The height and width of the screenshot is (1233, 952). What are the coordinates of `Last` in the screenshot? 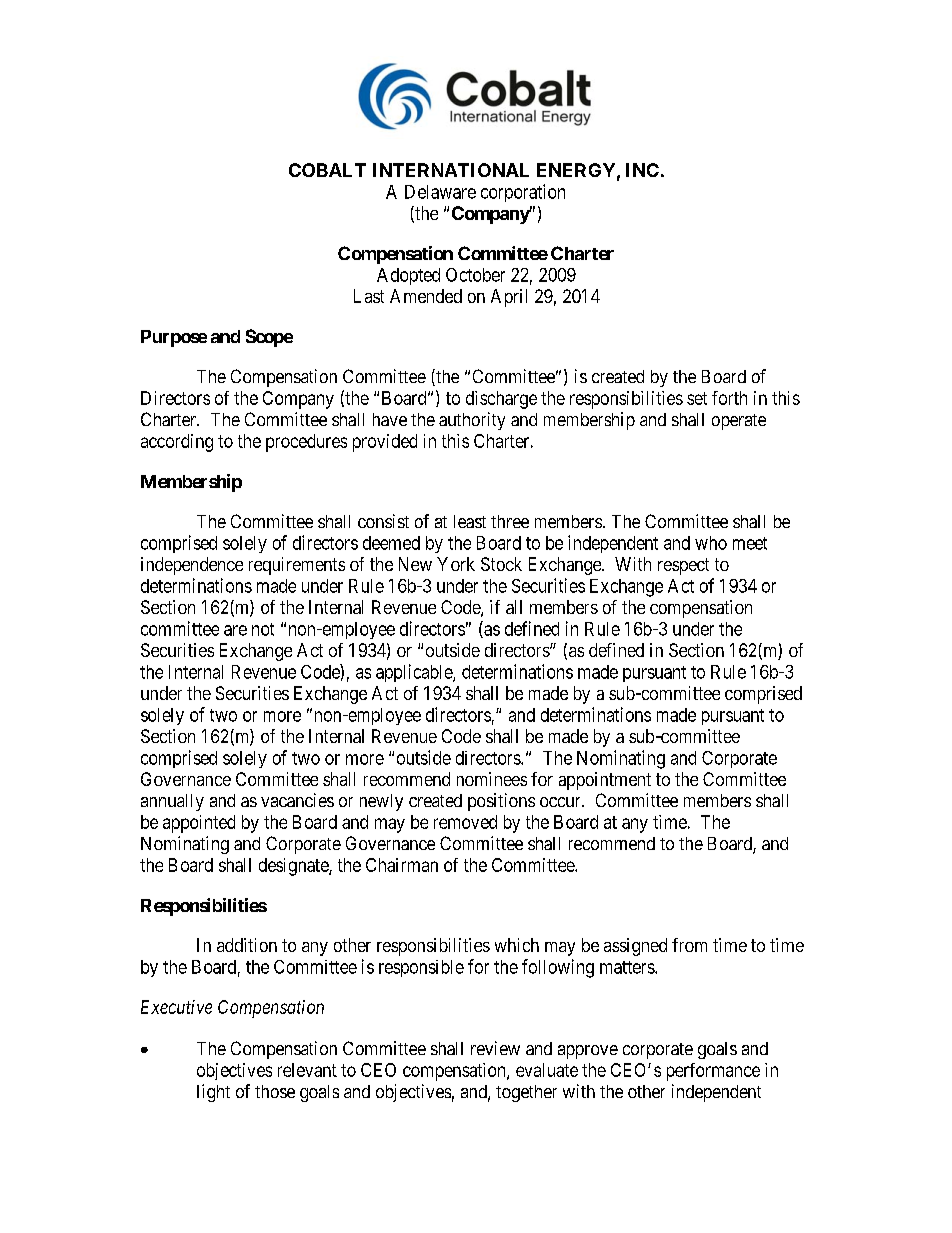 It's located at (369, 296).
